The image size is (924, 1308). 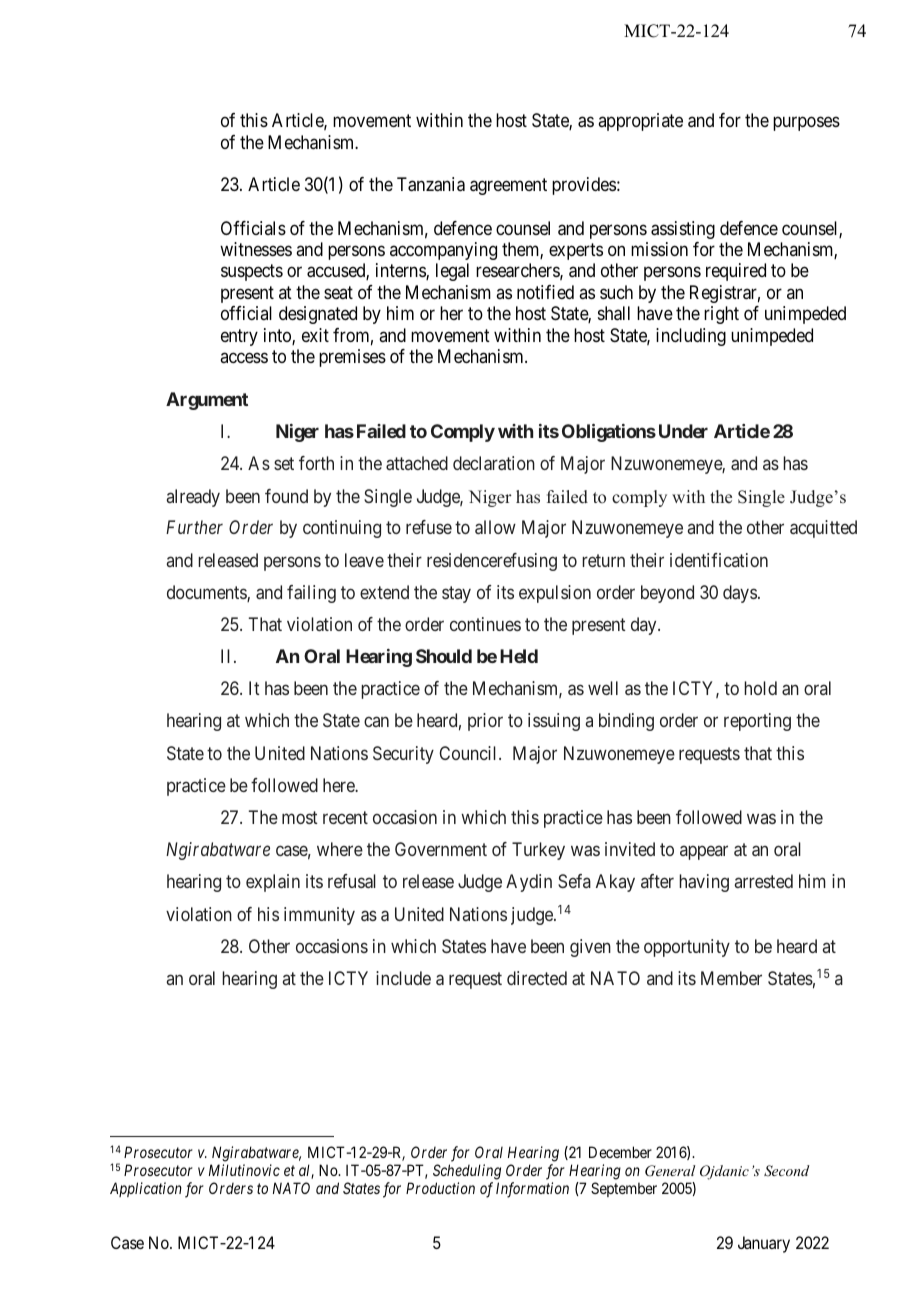 What do you see at coordinates (207, 593) in the screenshot?
I see `documents` at bounding box center [207, 593].
